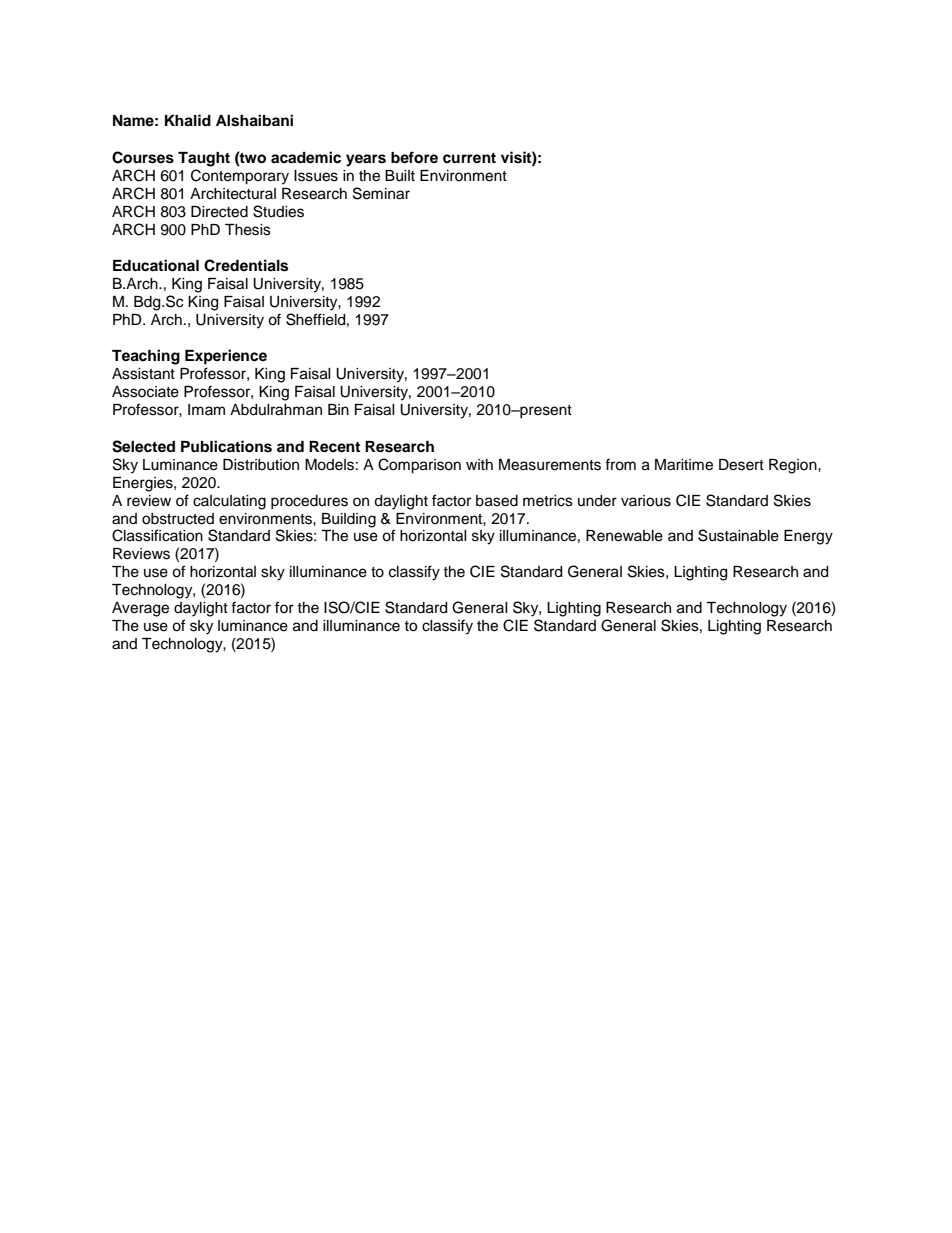 The image size is (952, 1233). What do you see at coordinates (226, 357) in the image?
I see `Experience` at bounding box center [226, 357].
